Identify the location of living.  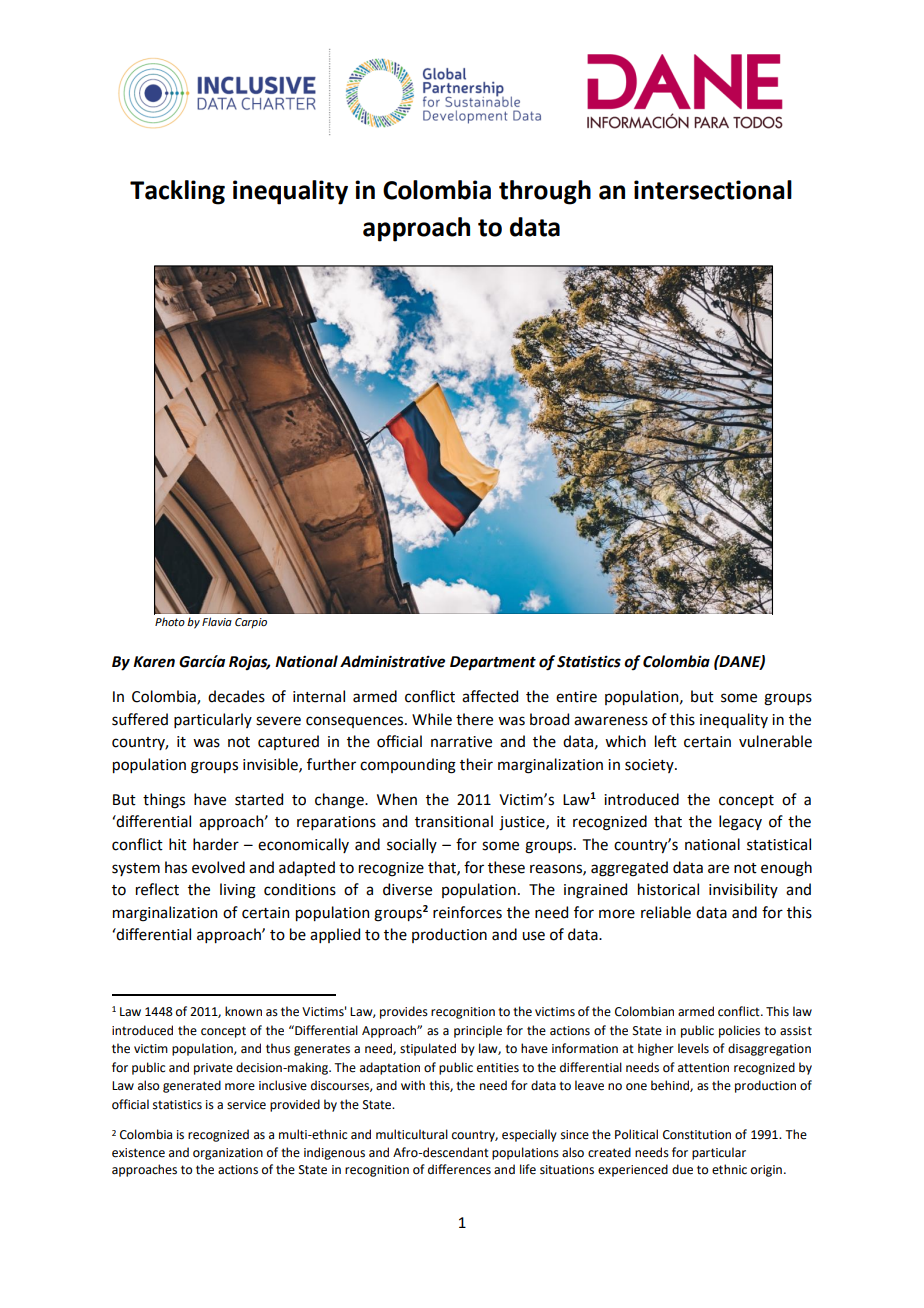
(238, 891).
